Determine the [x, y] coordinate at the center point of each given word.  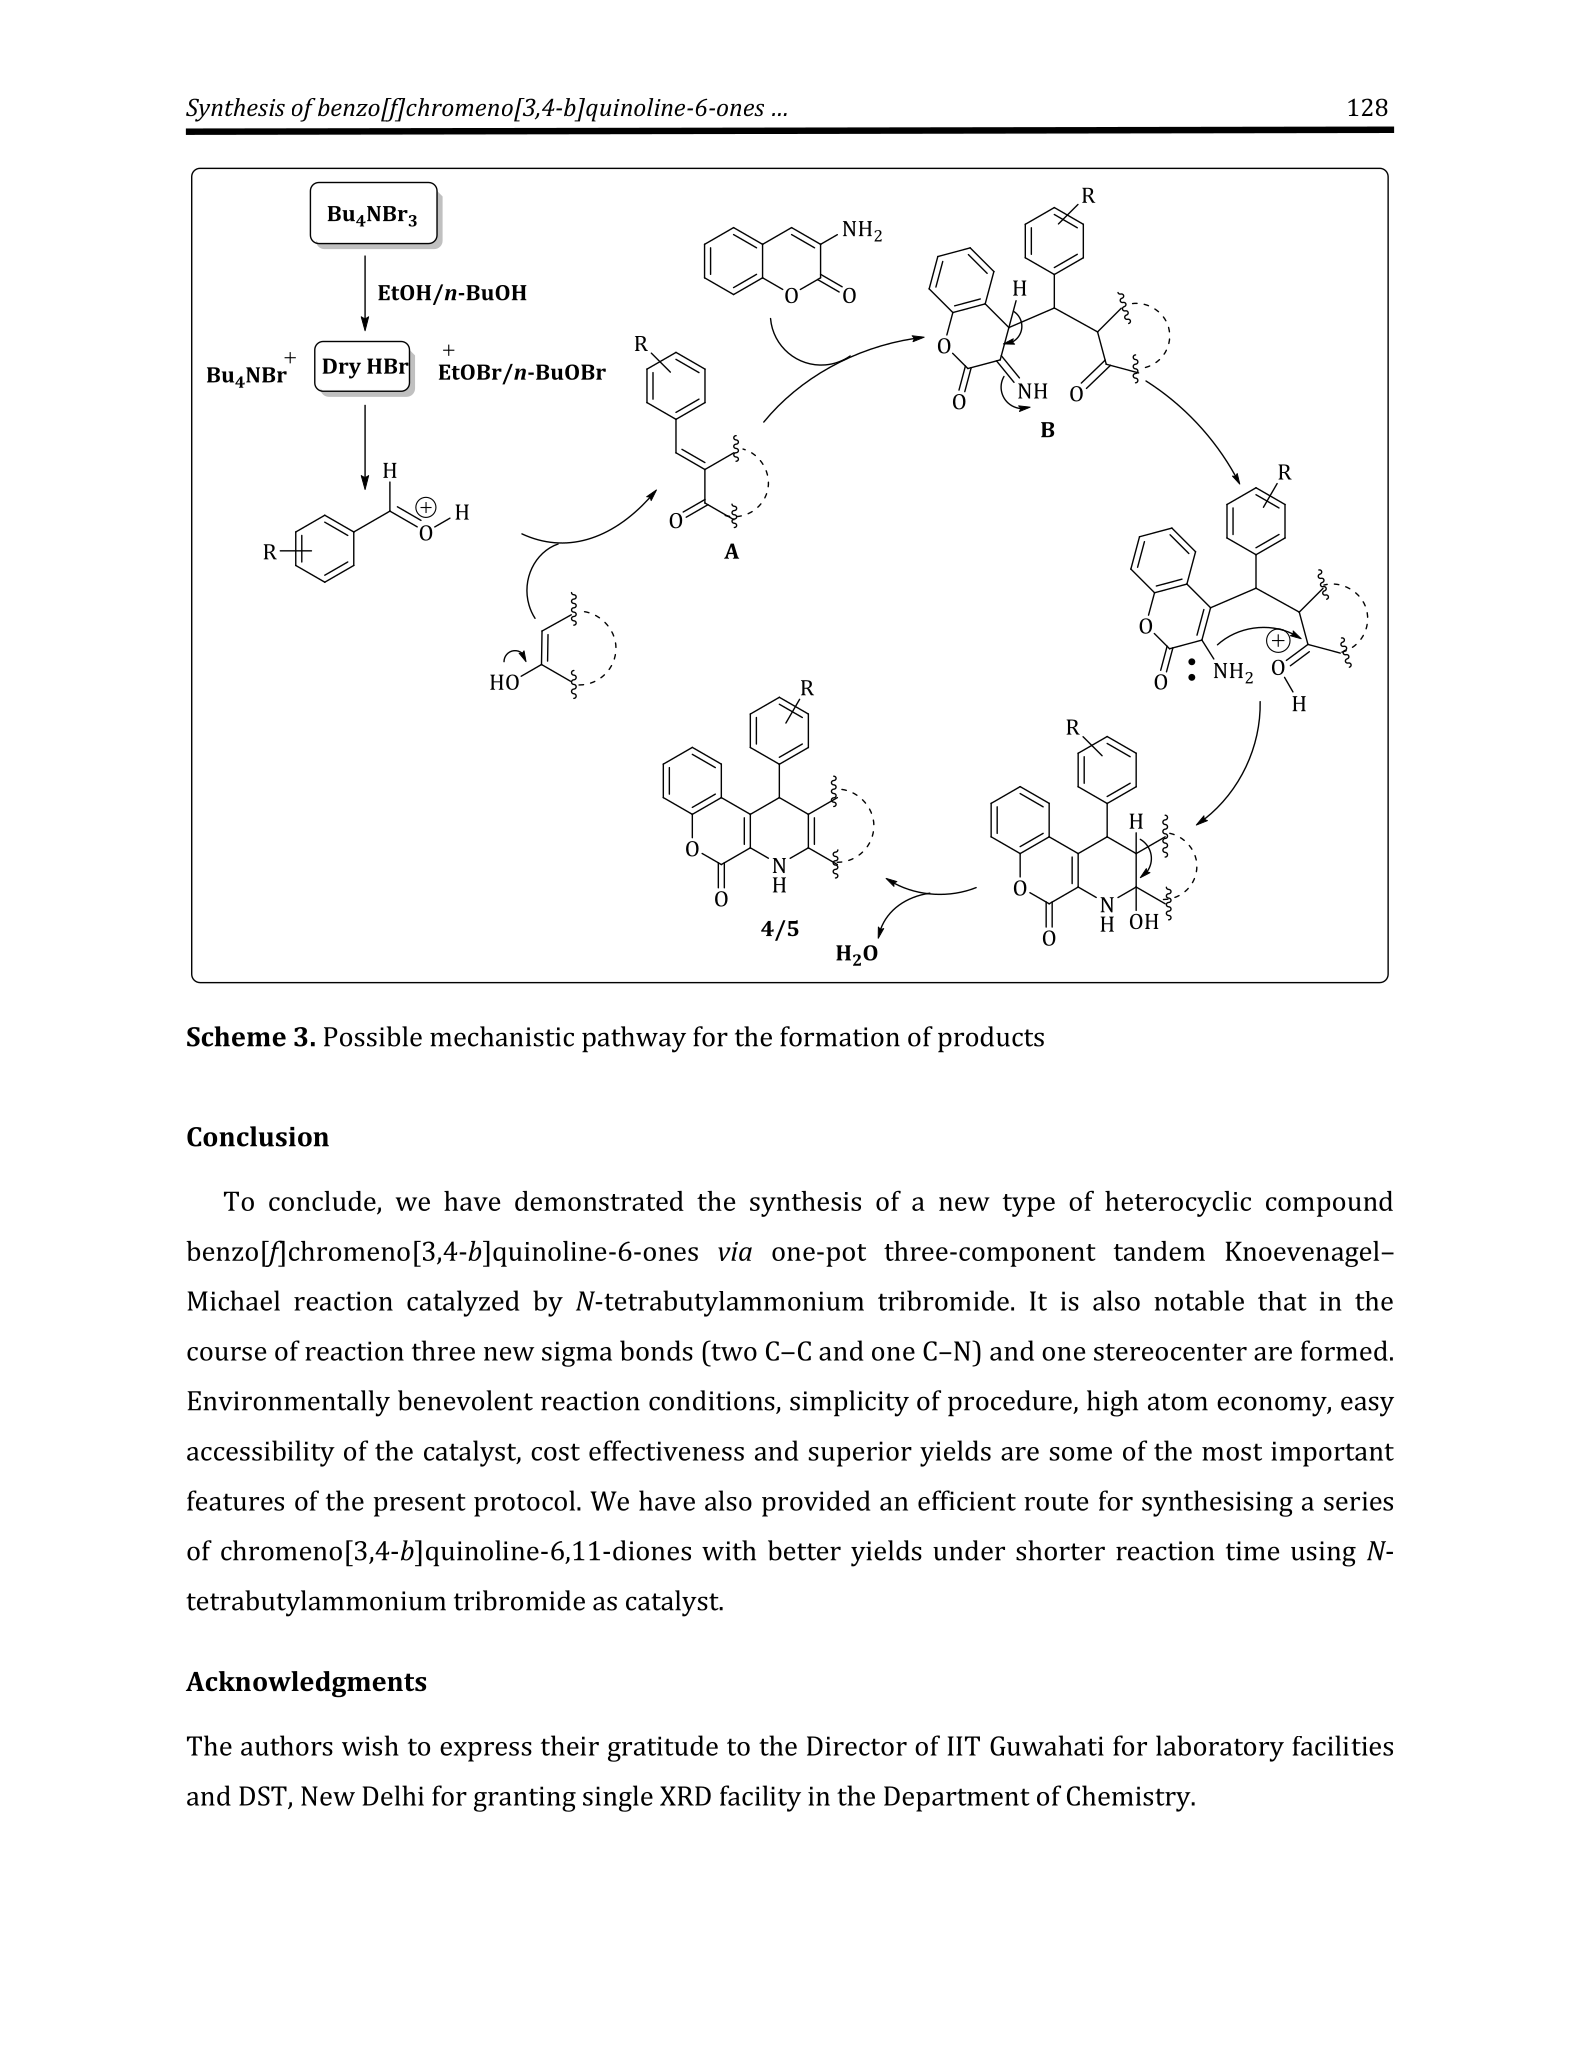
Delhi [393, 1795]
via [735, 1251]
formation [840, 1036]
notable [1199, 1300]
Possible [373, 1036]
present [420, 1505]
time [1252, 1551]
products [991, 1039]
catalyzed [463, 1303]
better [804, 1550]
